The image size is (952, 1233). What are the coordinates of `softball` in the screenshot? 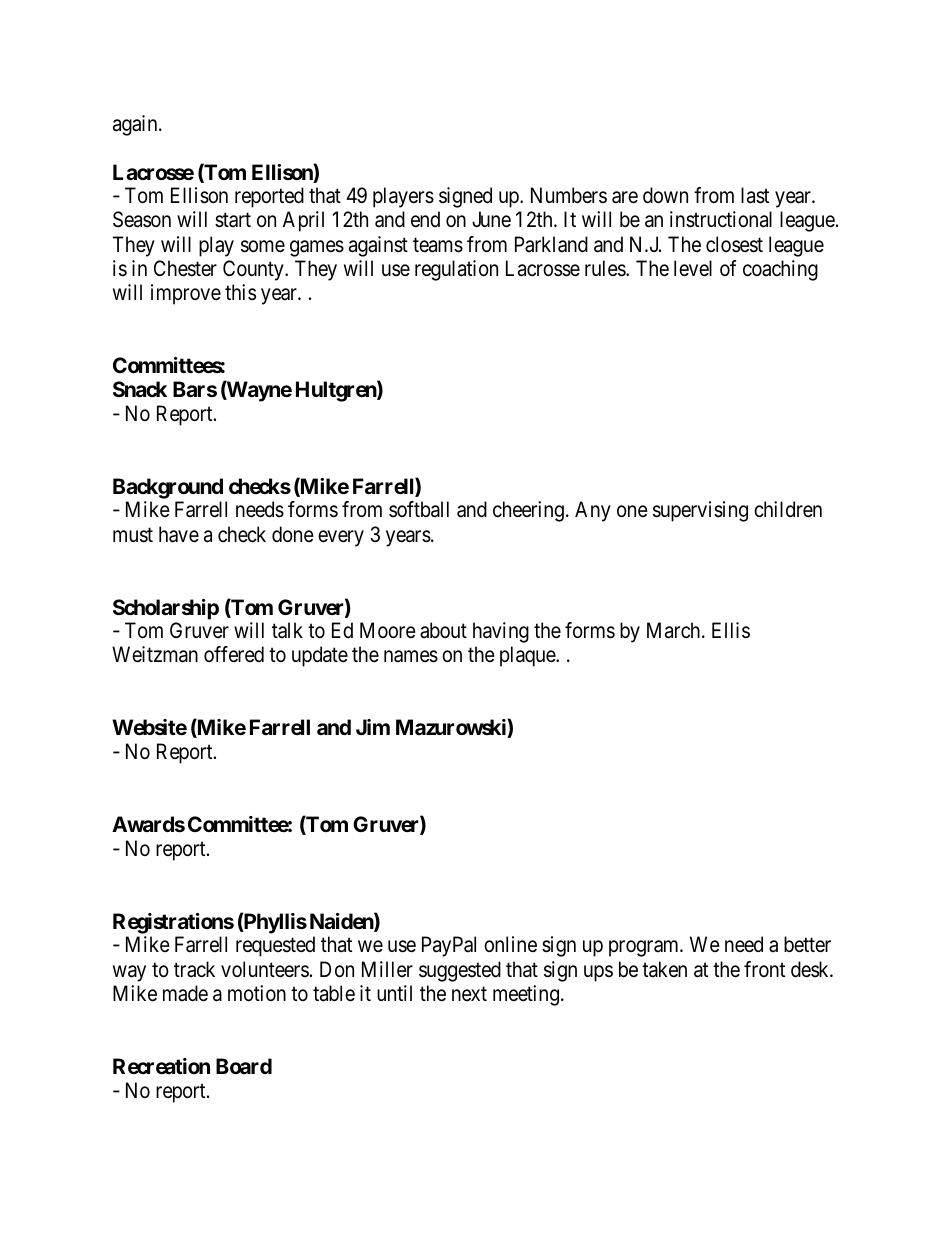 It's located at (419, 509).
